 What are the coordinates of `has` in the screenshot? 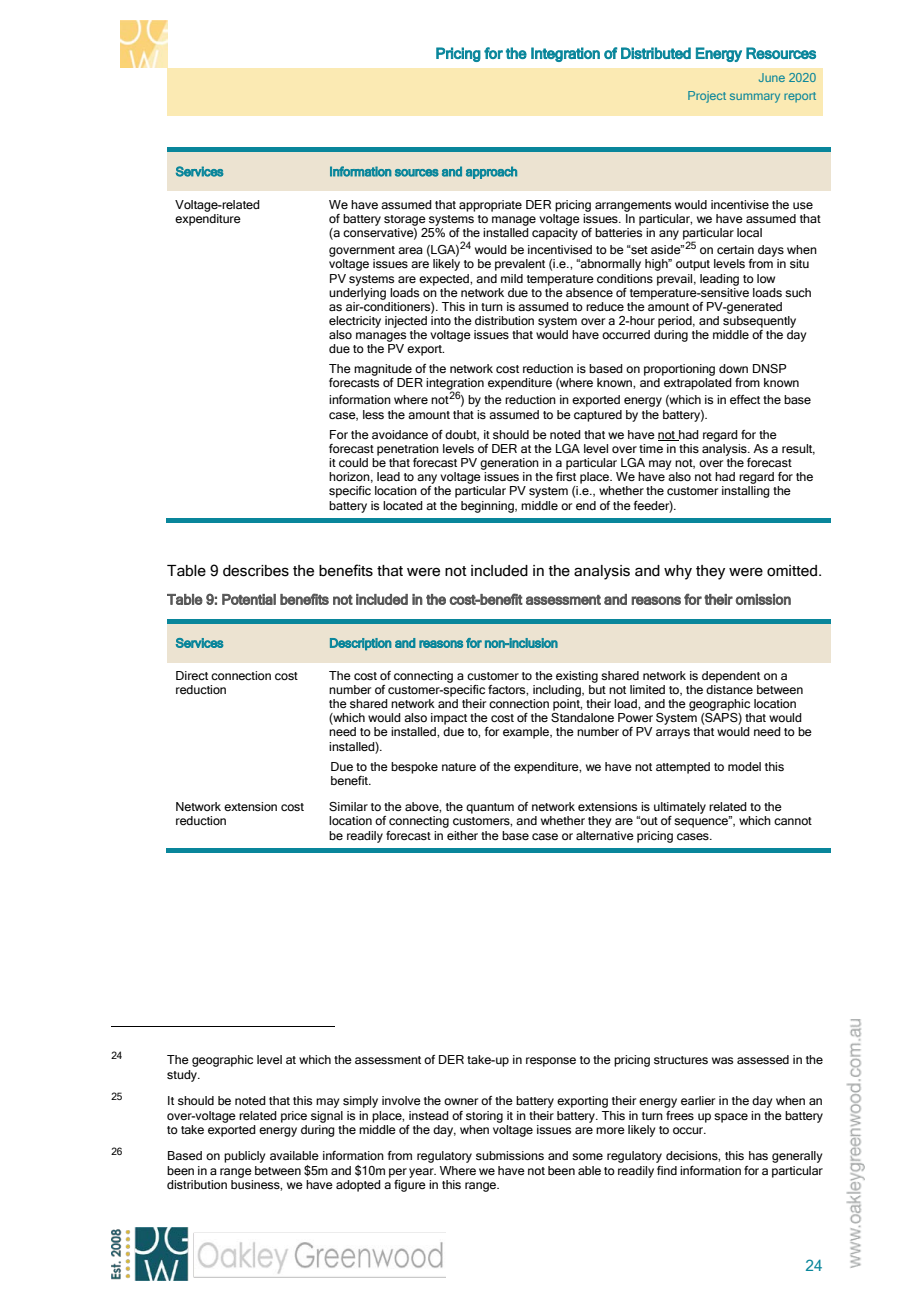 It's located at (758, 1155).
